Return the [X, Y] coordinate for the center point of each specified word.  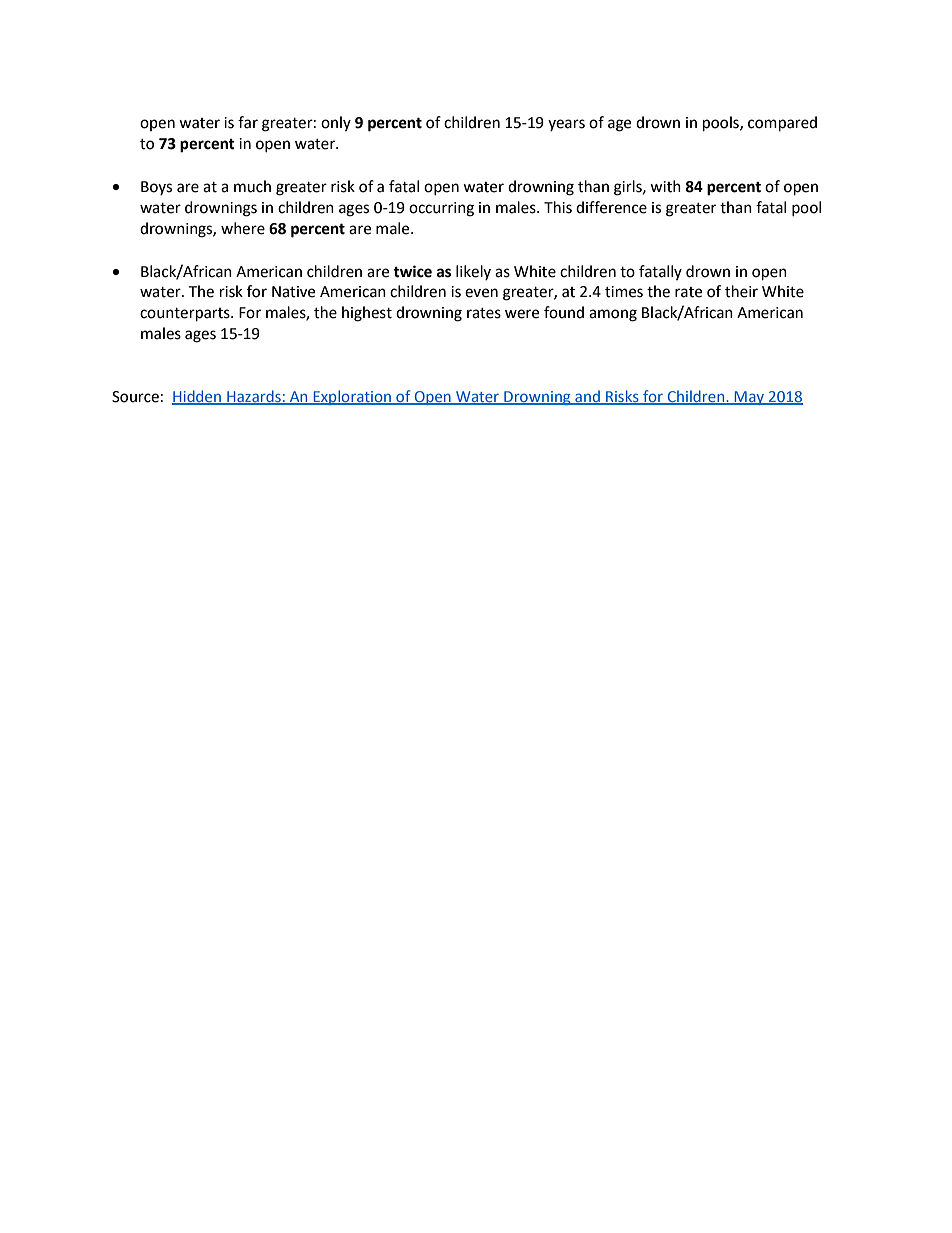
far [248, 122]
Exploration [352, 397]
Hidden [197, 397]
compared [782, 124]
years [566, 125]
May [750, 398]
